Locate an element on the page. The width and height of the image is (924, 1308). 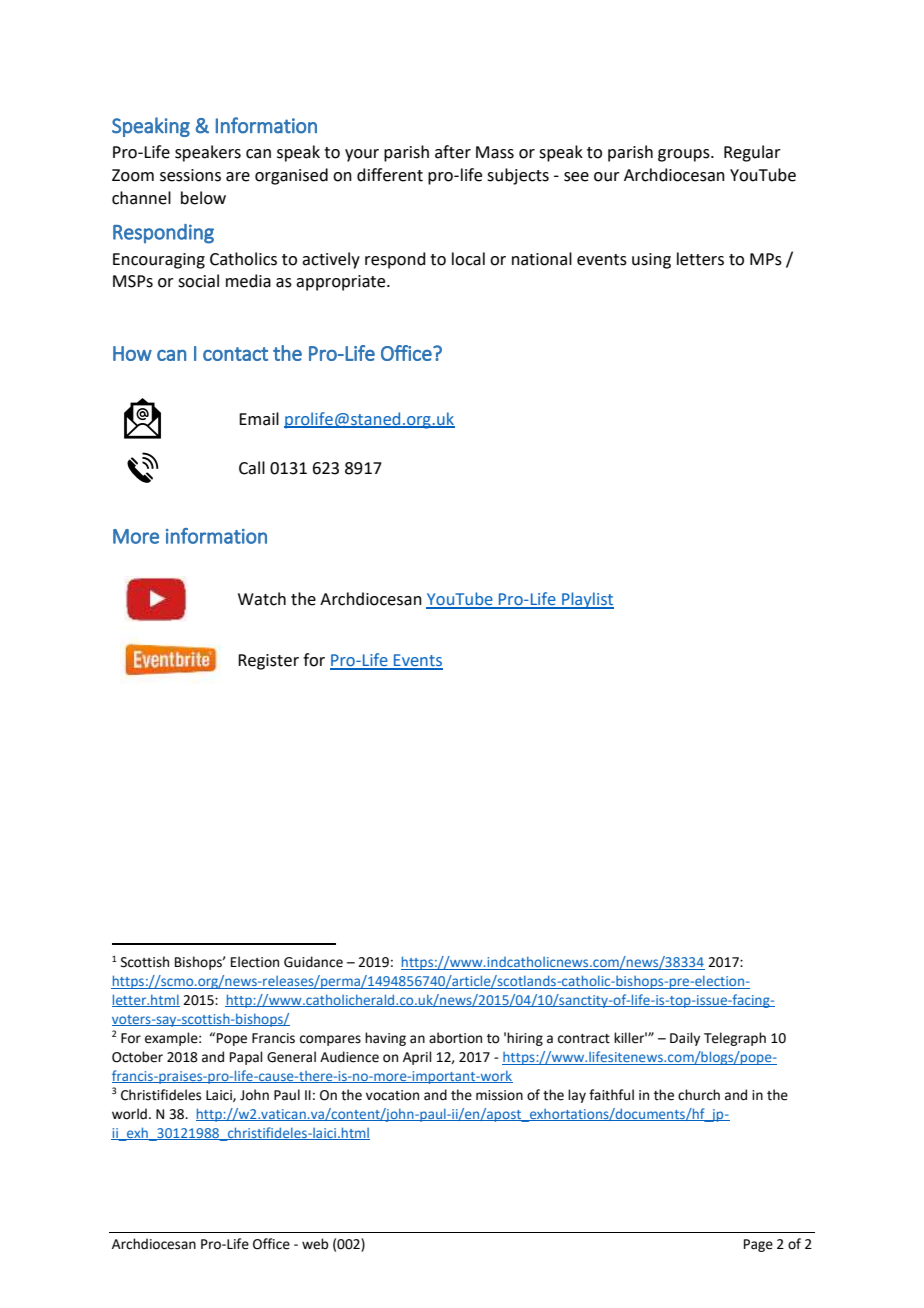
Playlist is located at coordinates (587, 600).
